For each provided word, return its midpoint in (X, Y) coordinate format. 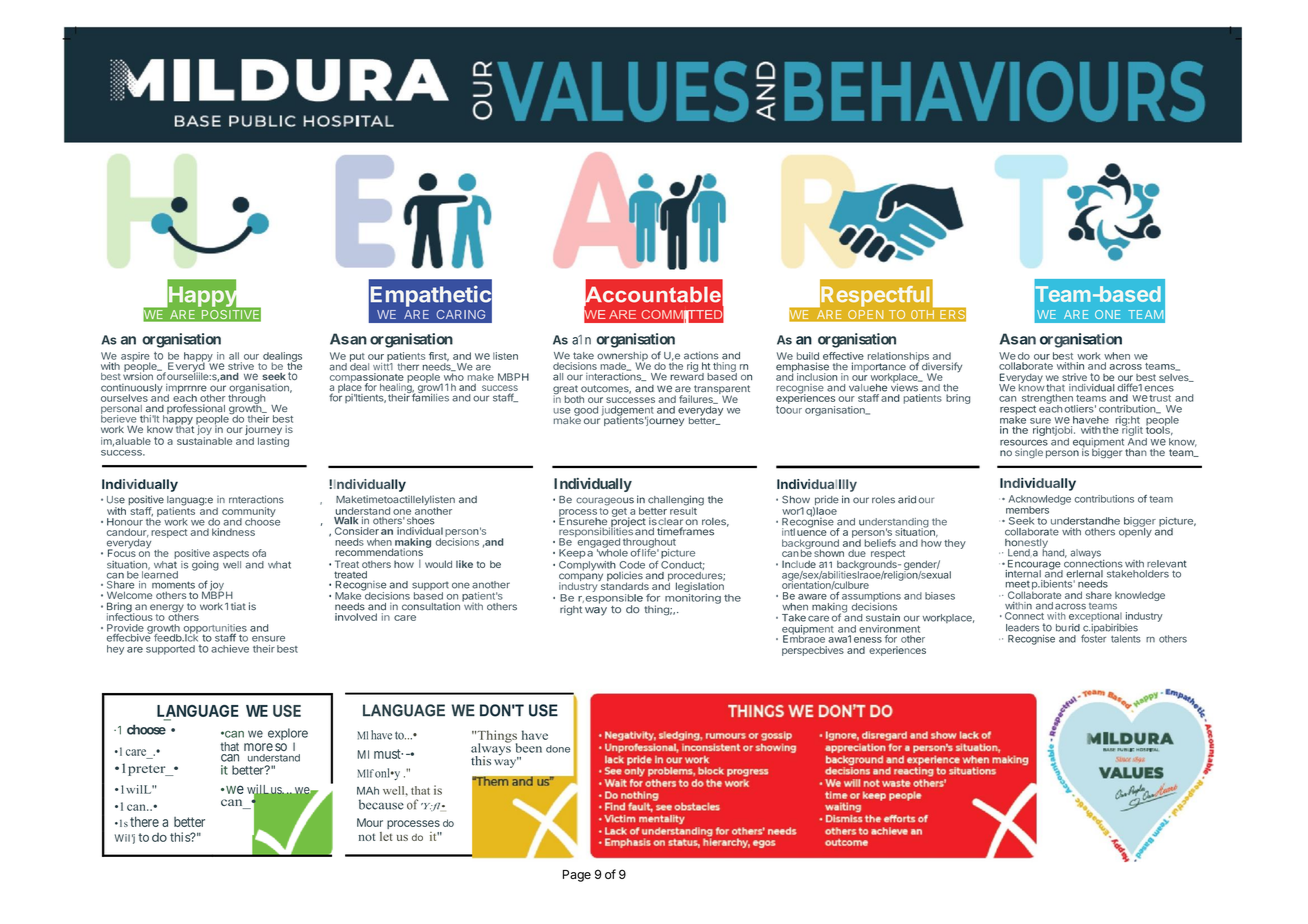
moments (173, 585)
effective (843, 356)
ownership (622, 358)
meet (1018, 584)
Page (577, 876)
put (357, 358)
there (144, 821)
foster (1093, 638)
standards (623, 585)
